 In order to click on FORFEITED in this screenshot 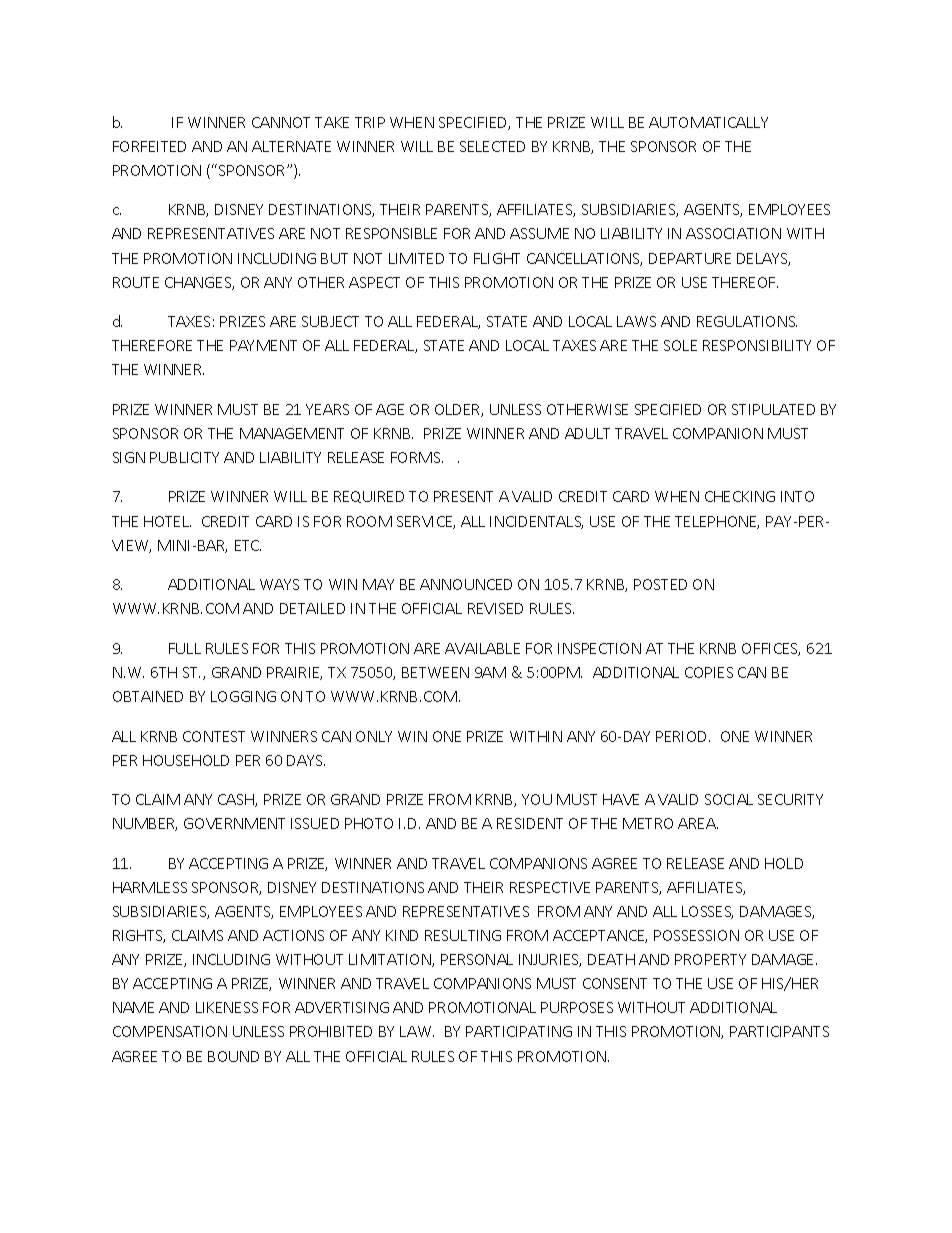, I will do `click(149, 146)`.
